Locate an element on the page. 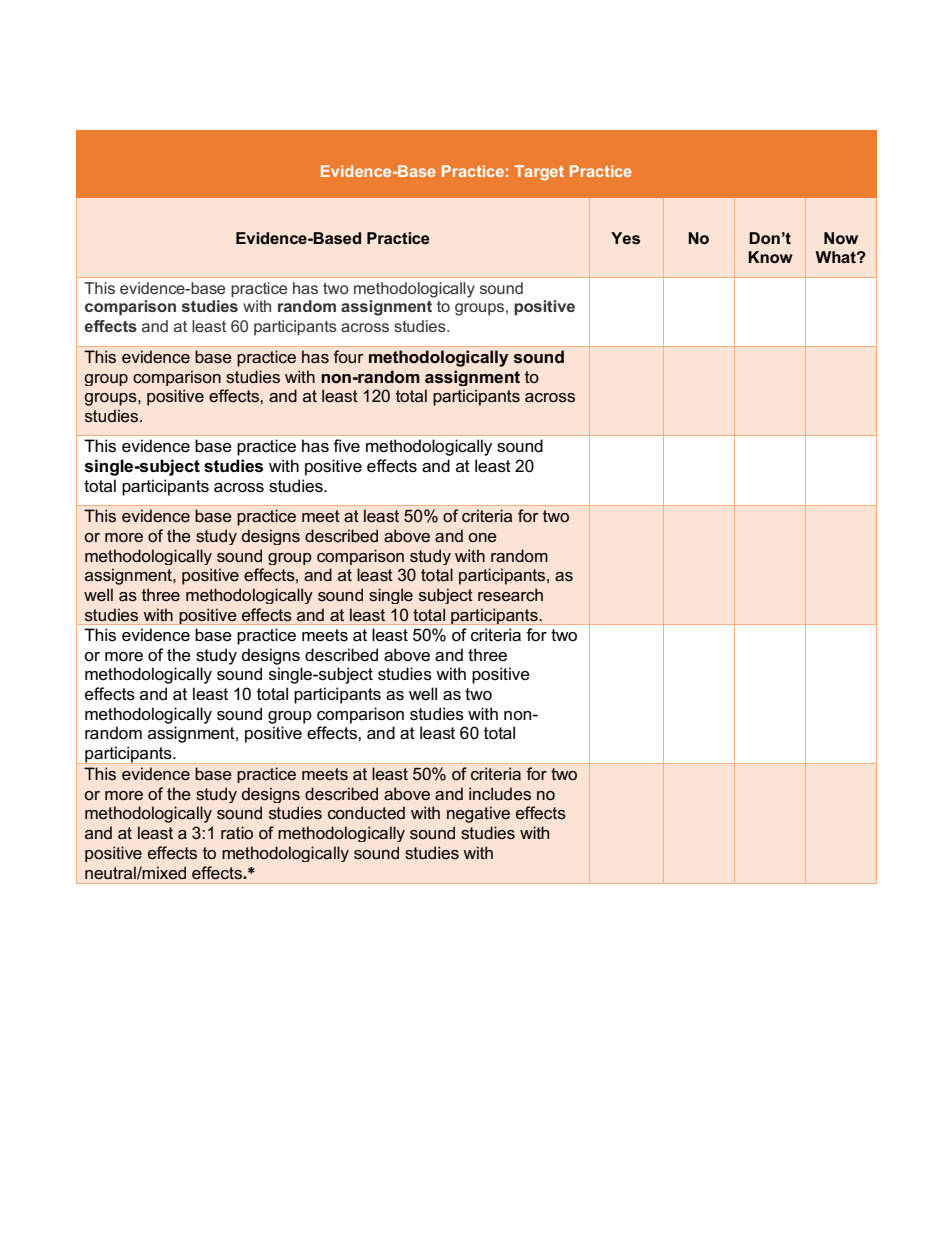 The image size is (952, 1233). five is located at coordinates (346, 446).
